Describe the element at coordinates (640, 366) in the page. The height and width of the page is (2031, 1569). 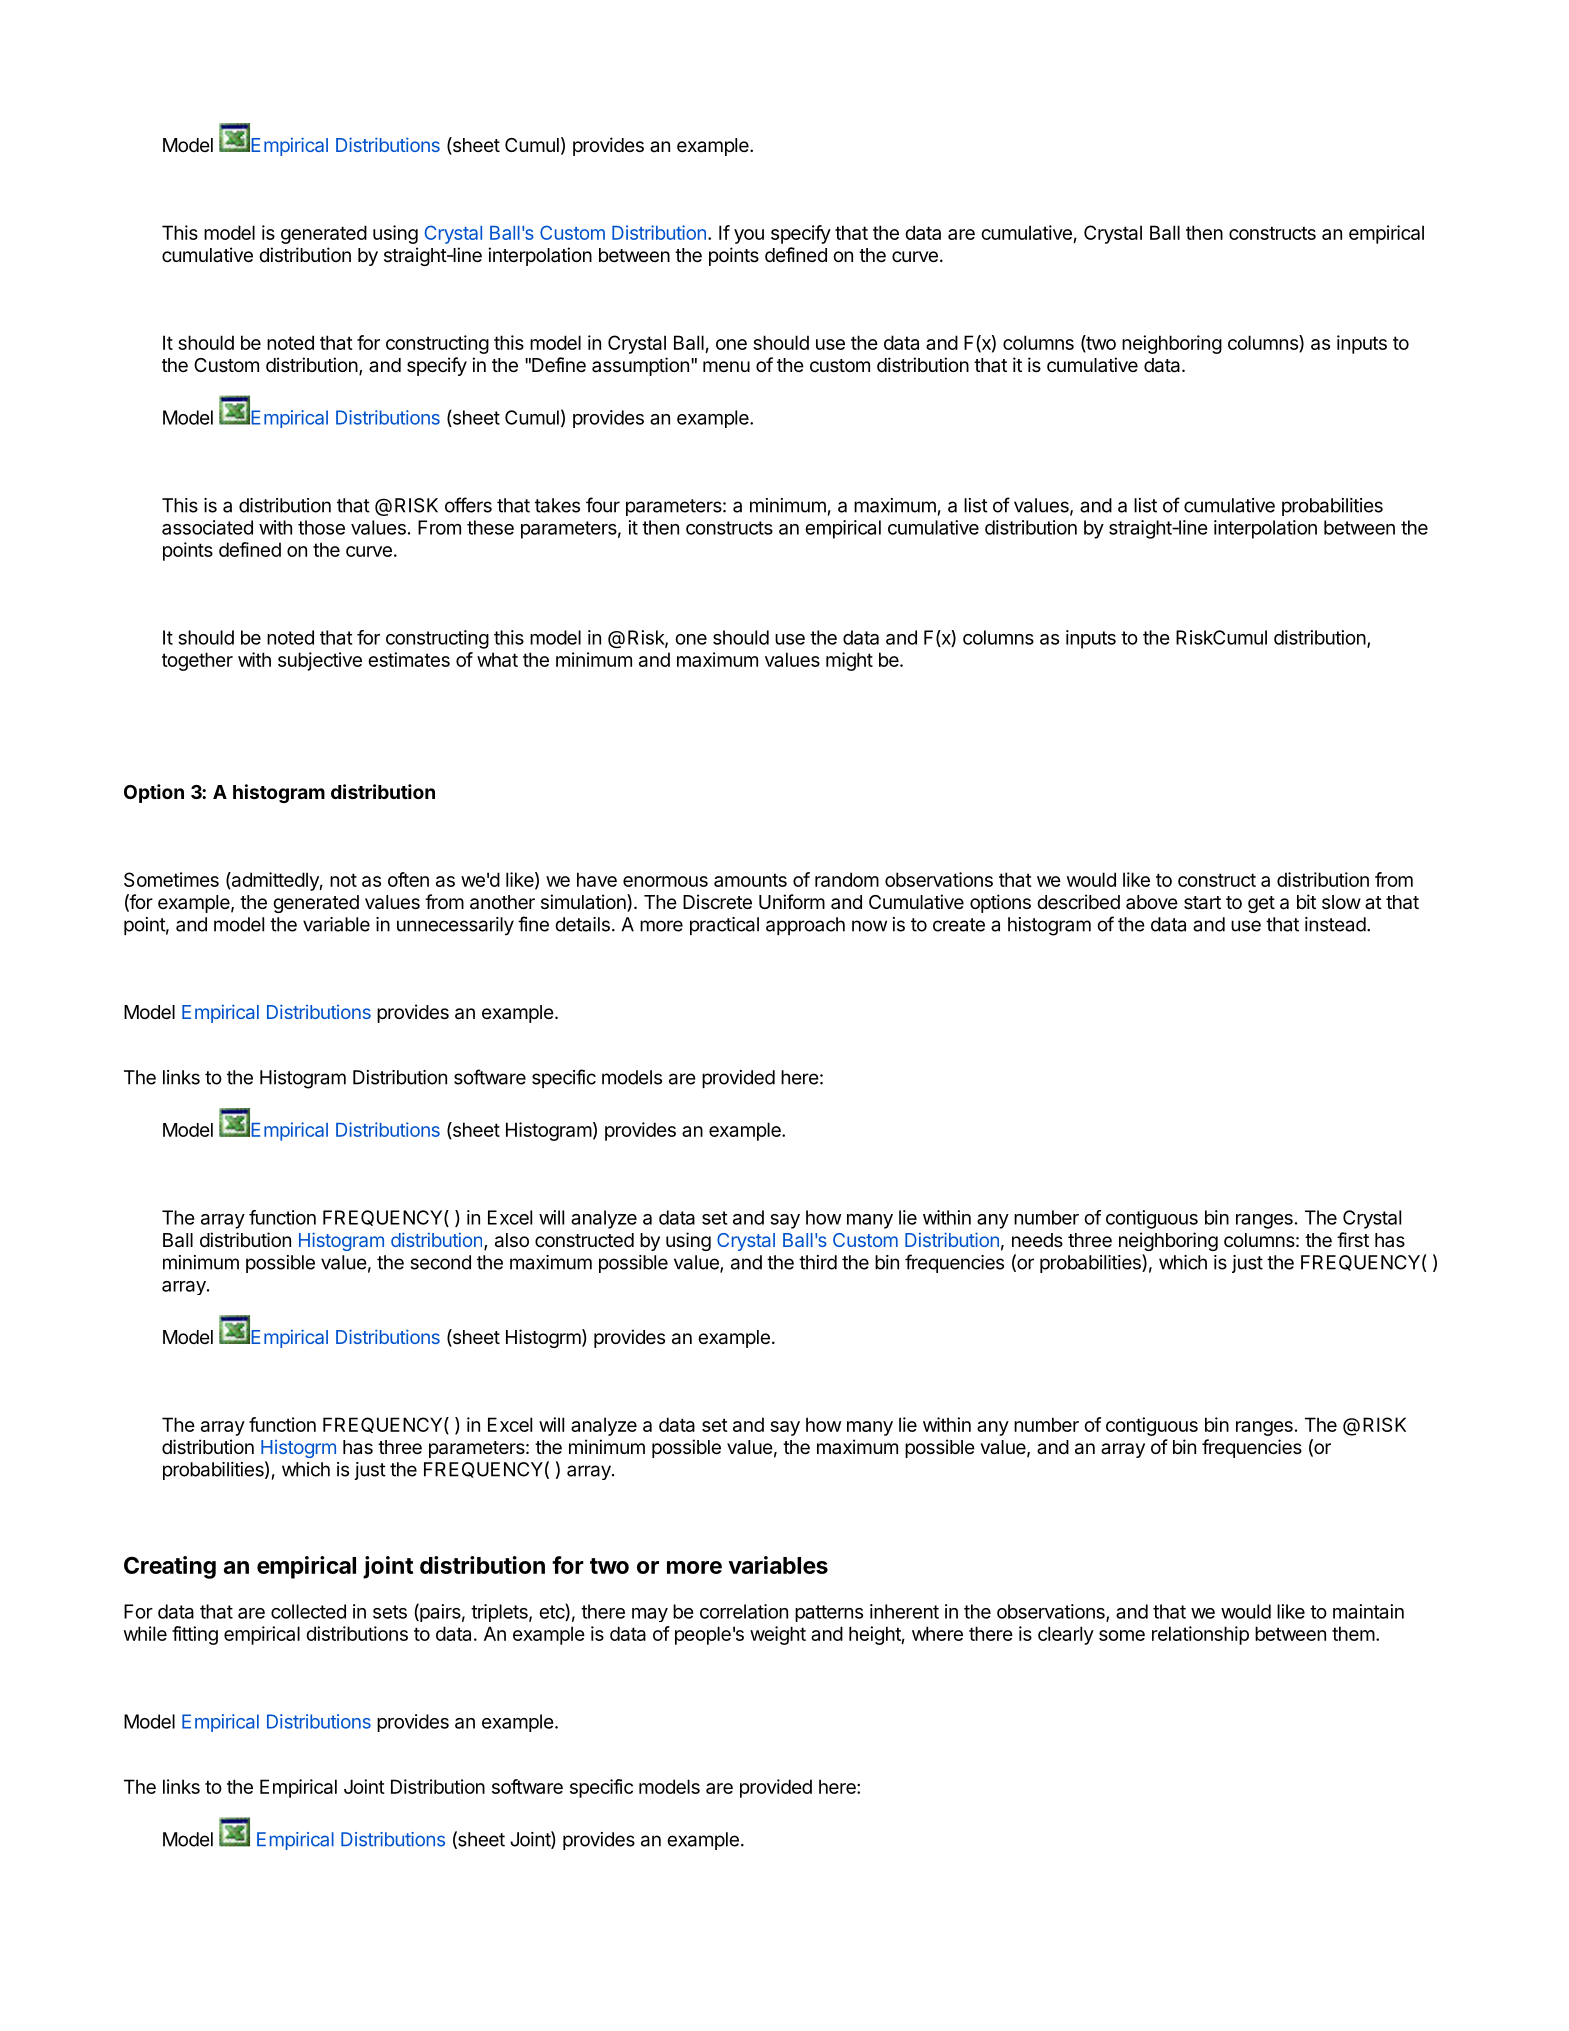
I see `assumption` at that location.
